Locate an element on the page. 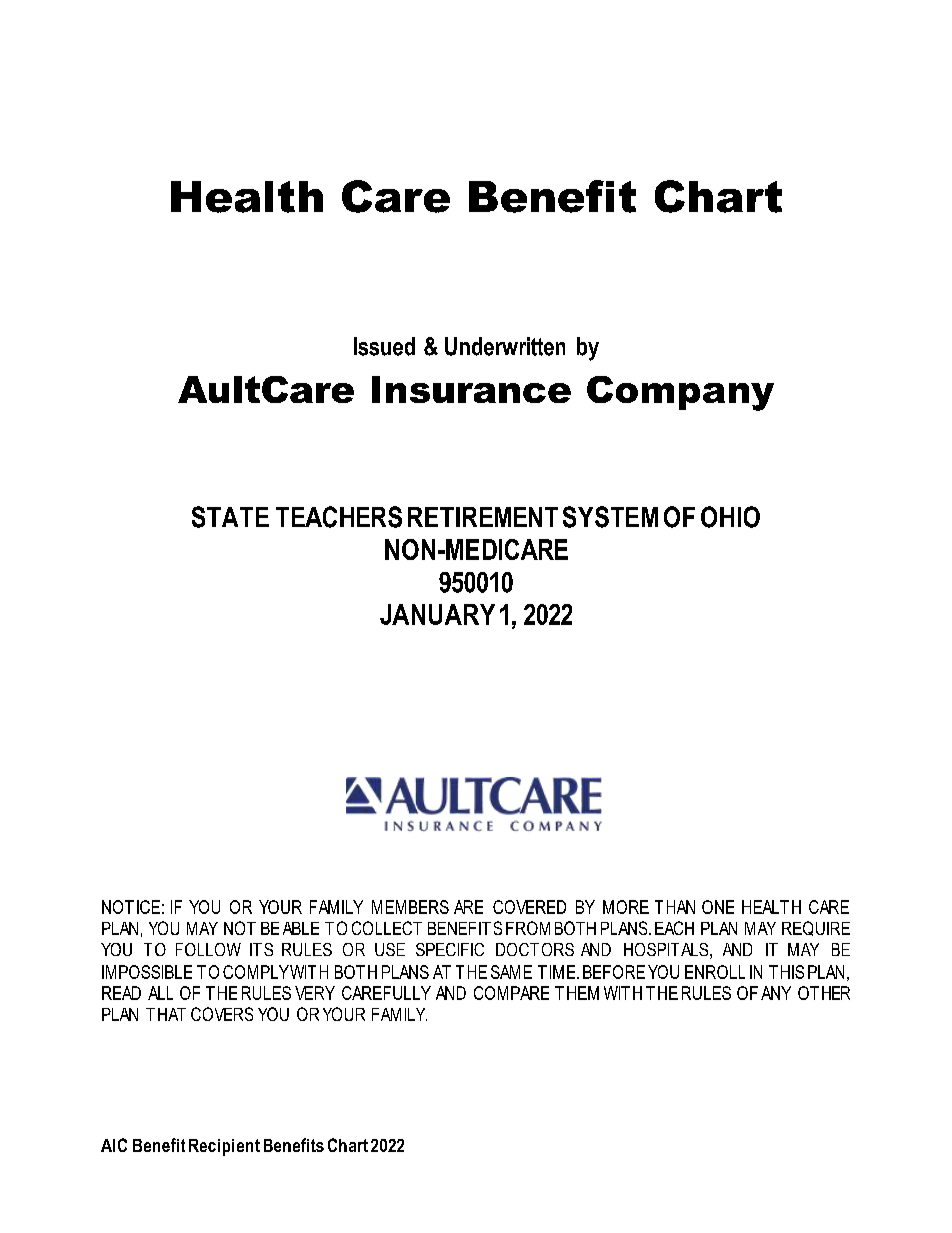  STATE is located at coordinates (230, 517).
